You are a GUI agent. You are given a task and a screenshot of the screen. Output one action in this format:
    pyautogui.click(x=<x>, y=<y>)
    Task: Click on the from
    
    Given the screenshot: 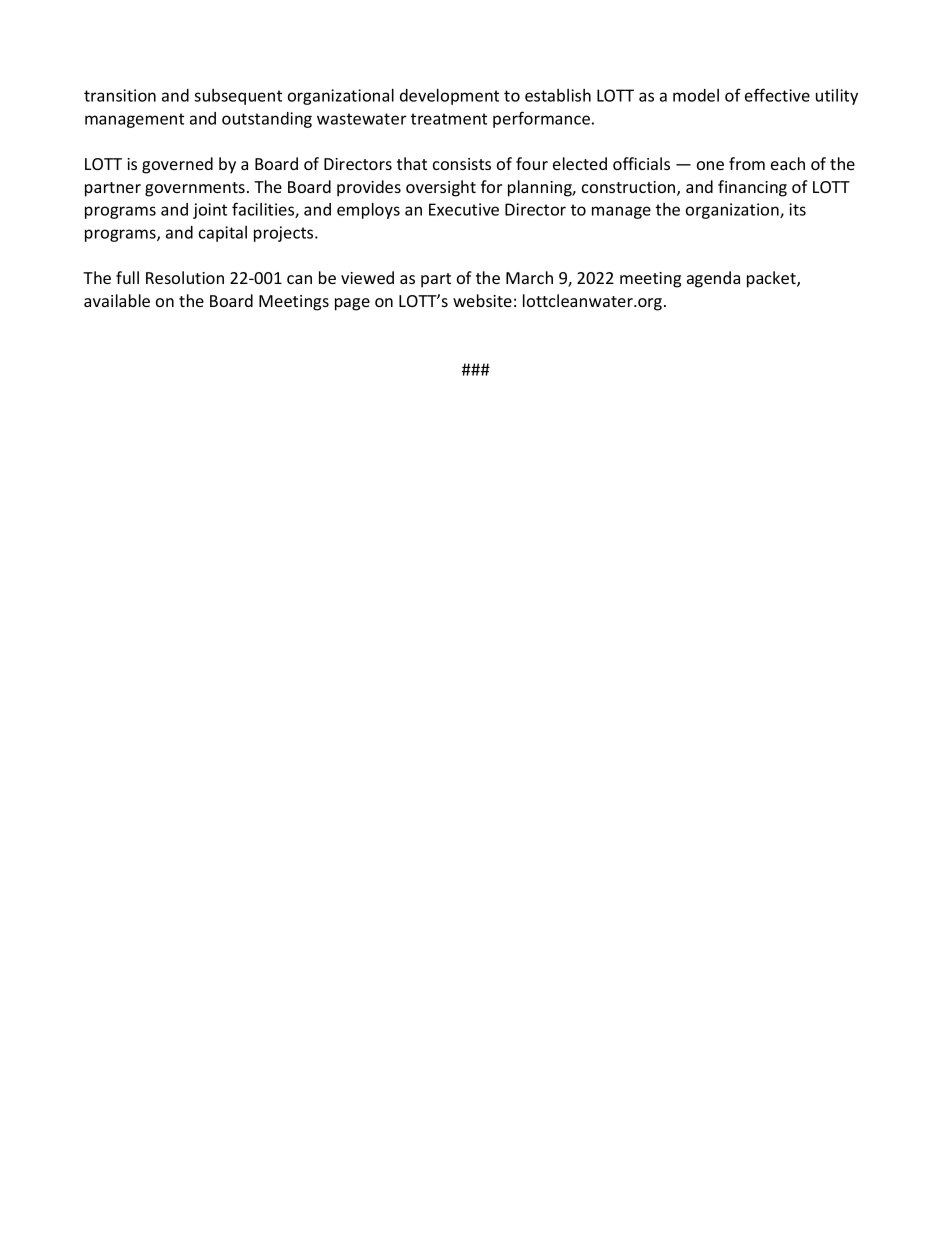 What is the action you would take?
    pyautogui.click(x=747, y=163)
